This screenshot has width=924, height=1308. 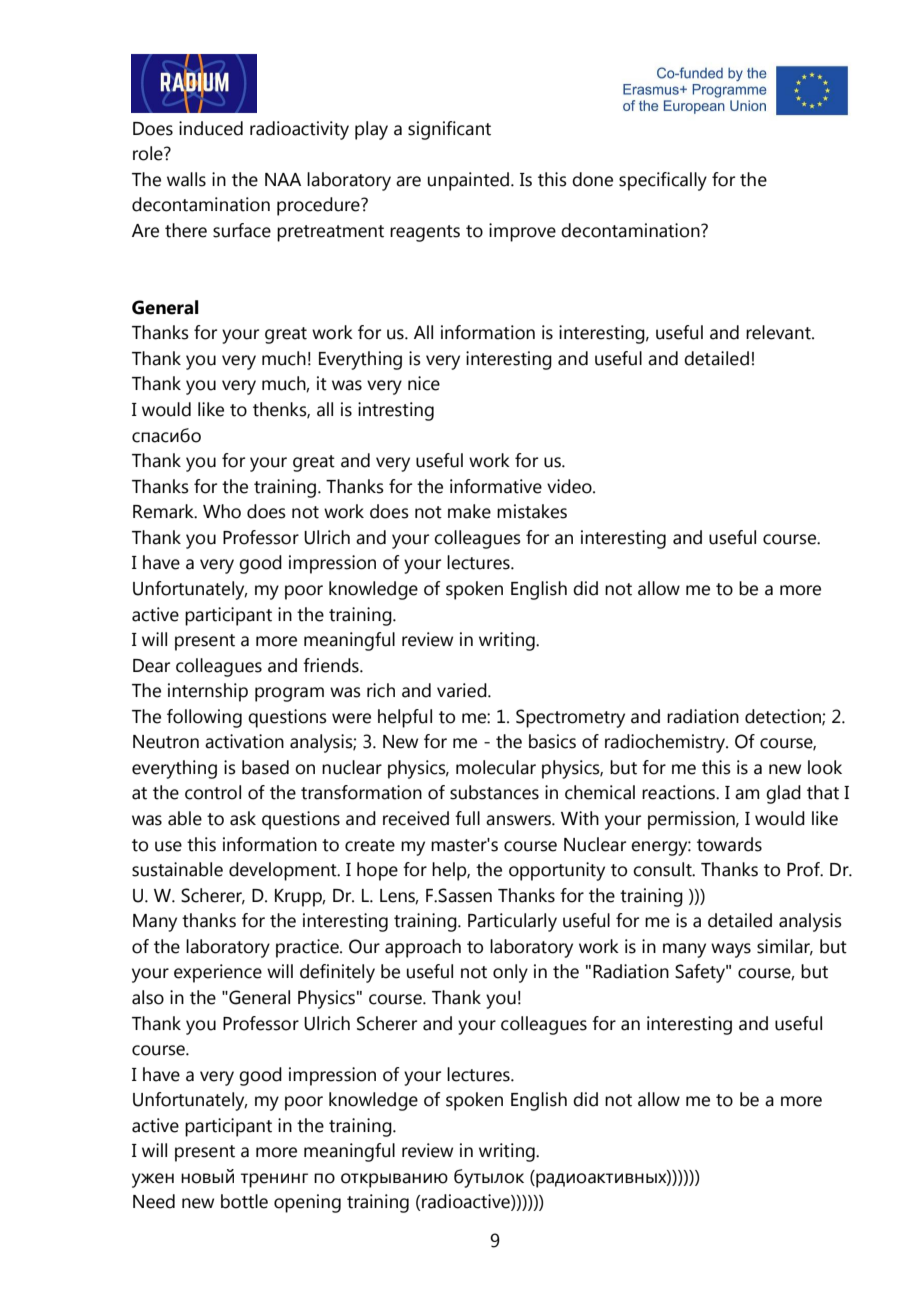 I want to click on unpainted, so click(x=468, y=181).
